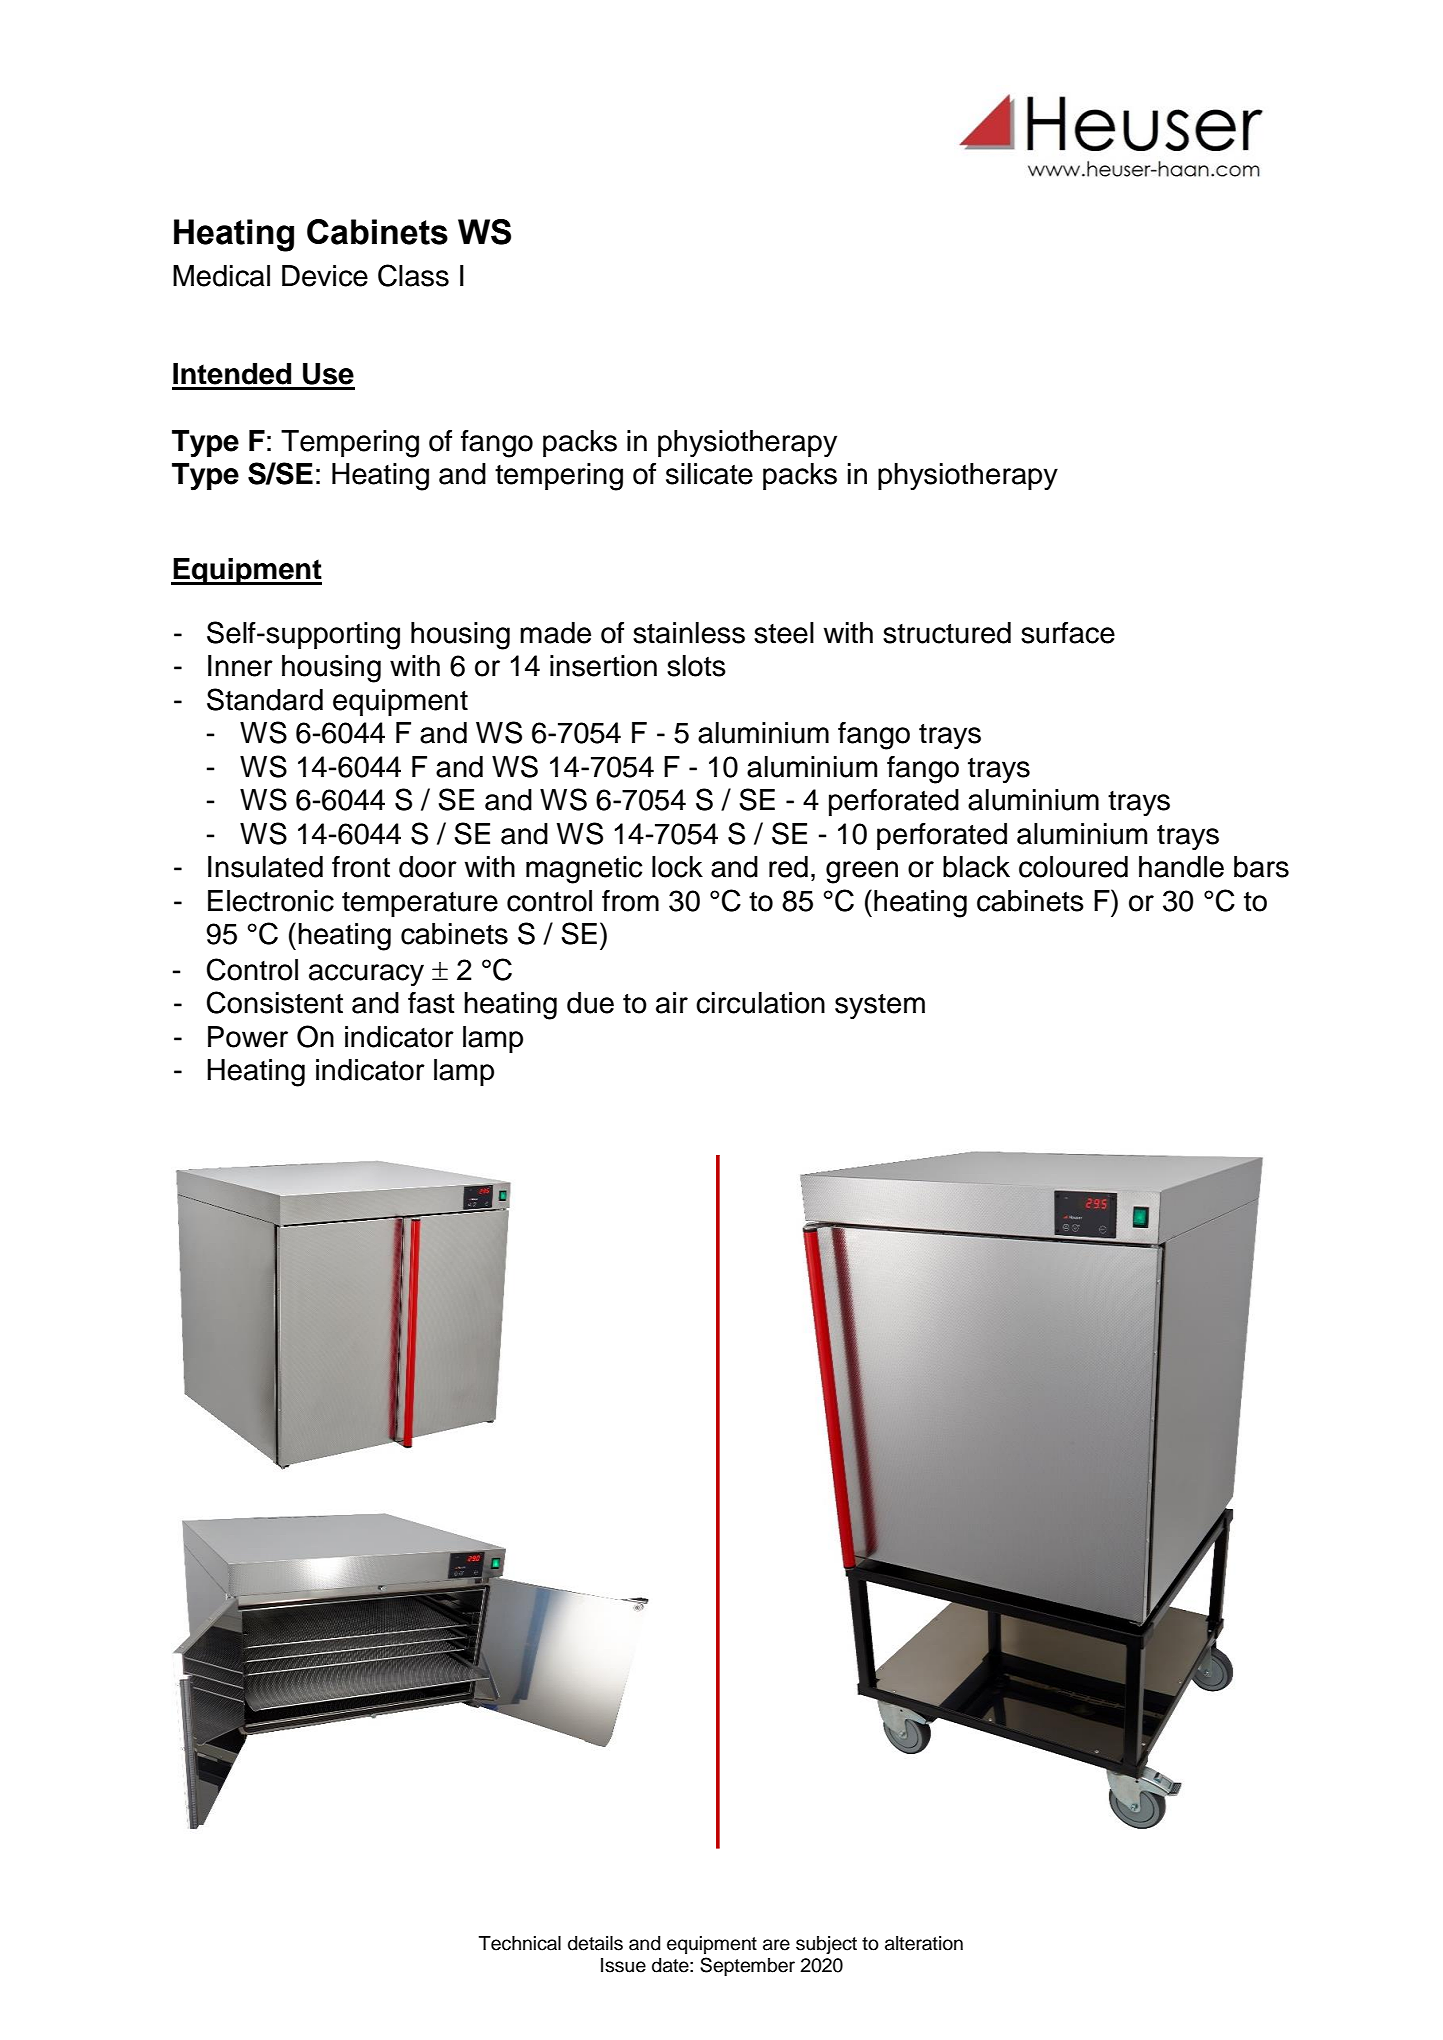  I want to click on are, so click(776, 1945).
